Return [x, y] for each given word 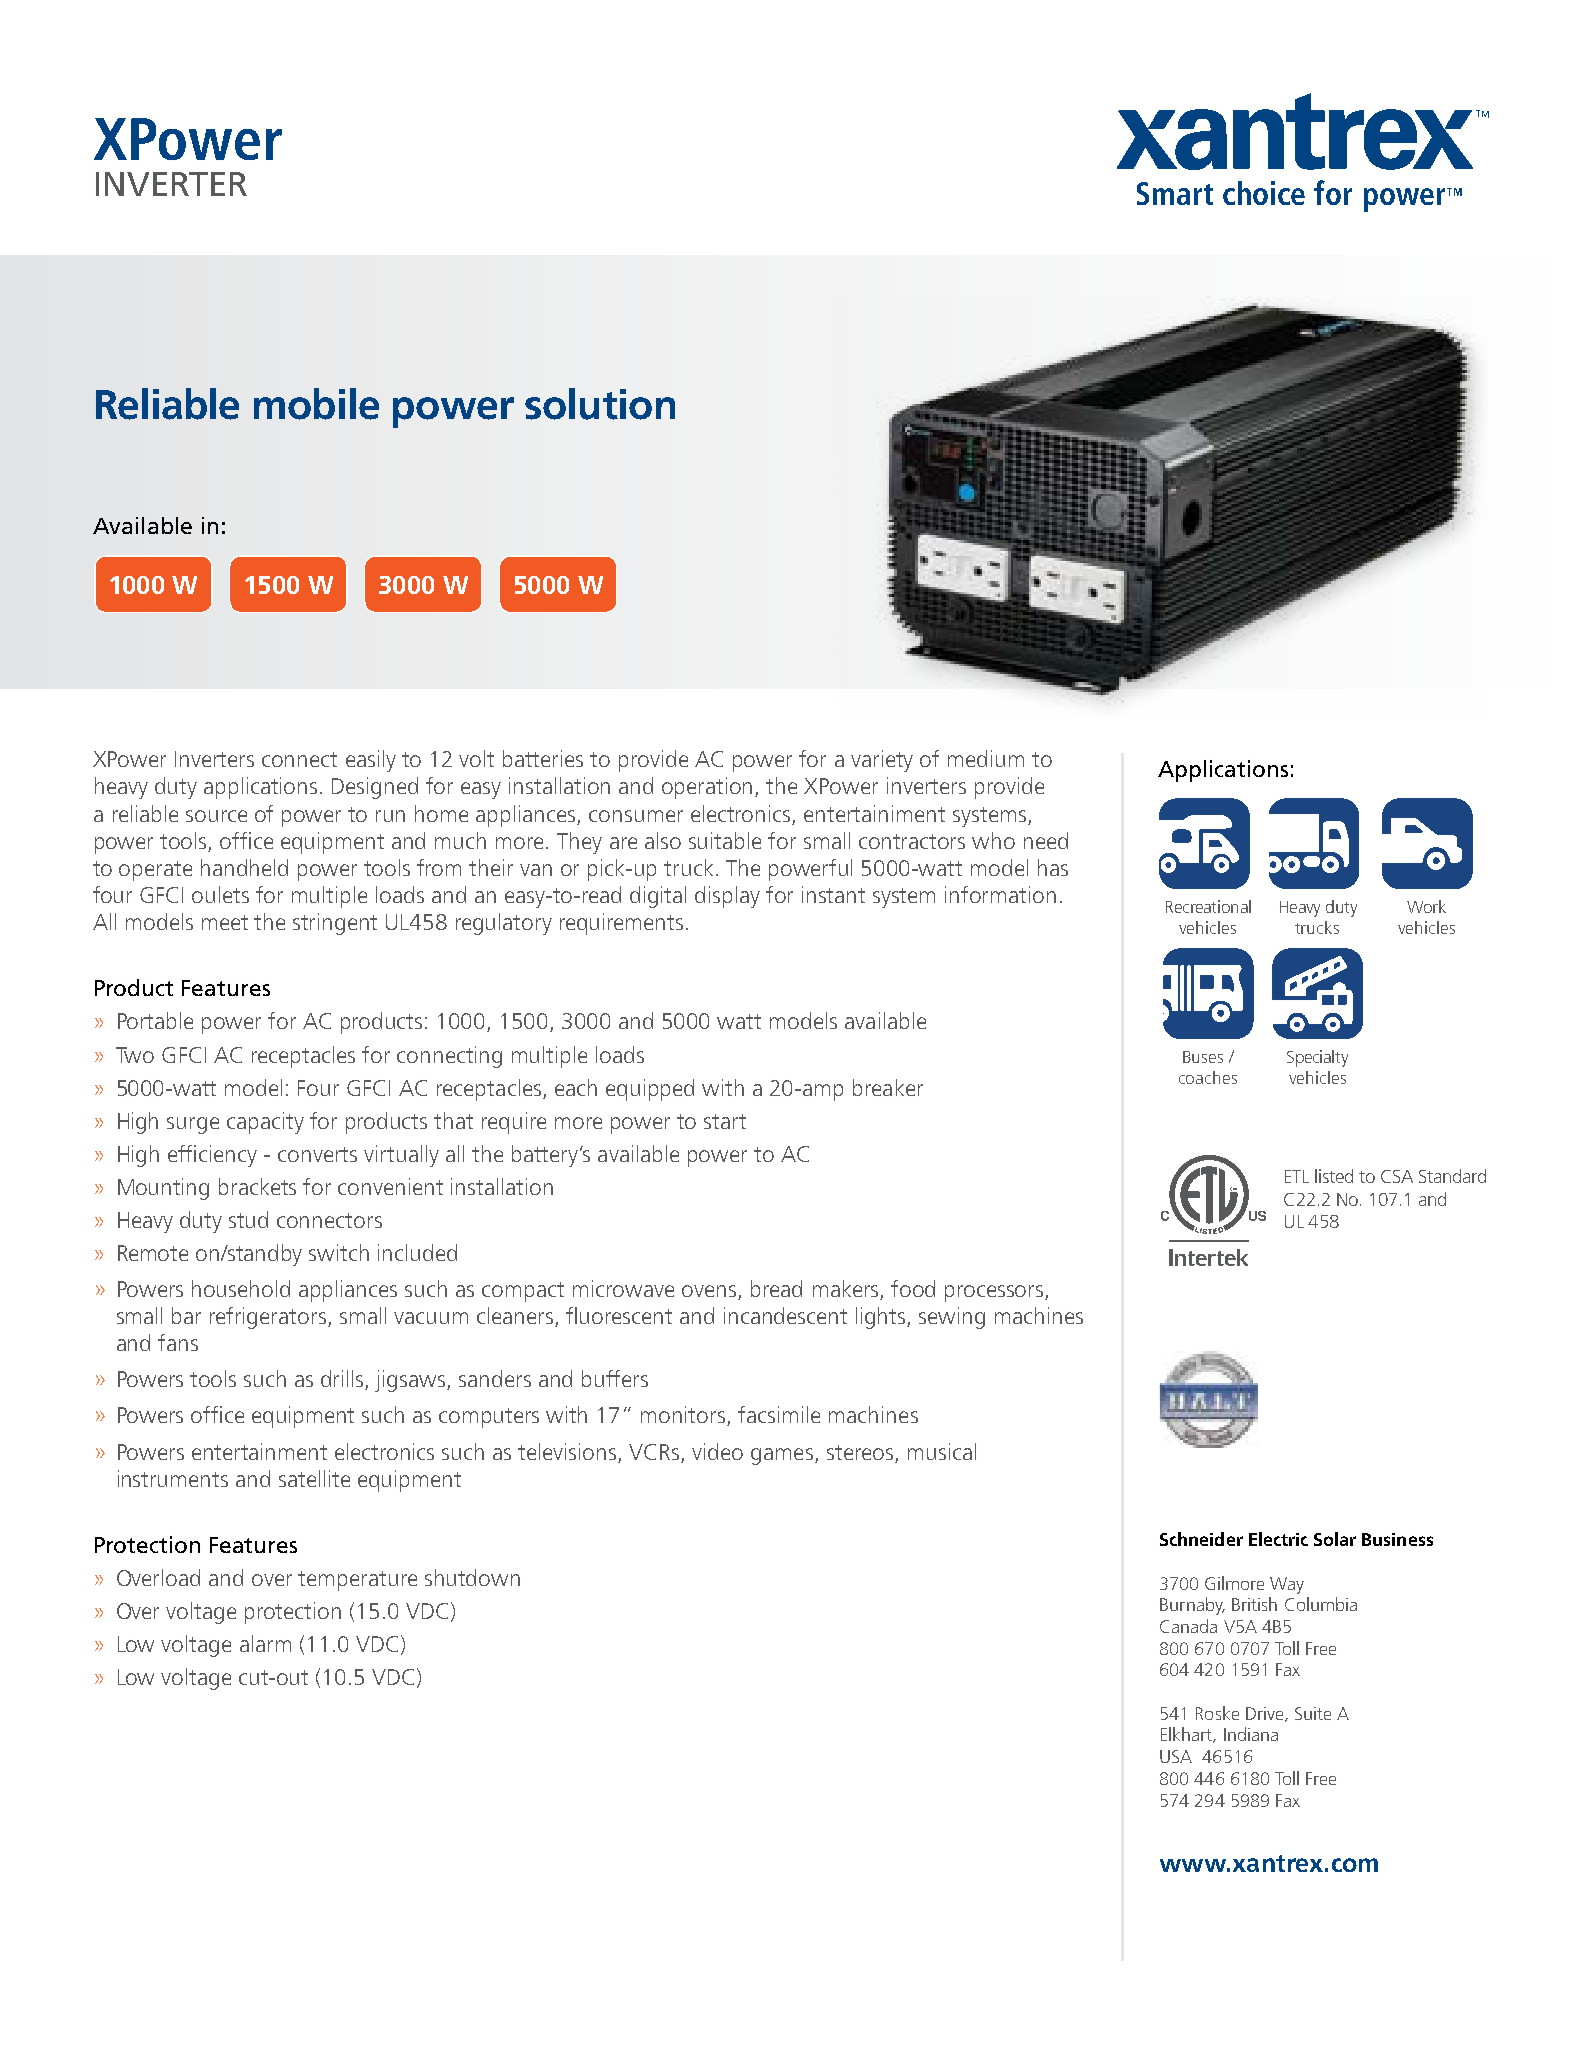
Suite [1313, 1713]
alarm [265, 1643]
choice [1264, 193]
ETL [1297, 1176]
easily [371, 761]
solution [600, 404]
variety [882, 761]
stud [248, 1219]
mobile [316, 404]
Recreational [1208, 906]
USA [1176, 1756]
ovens [710, 1292]
